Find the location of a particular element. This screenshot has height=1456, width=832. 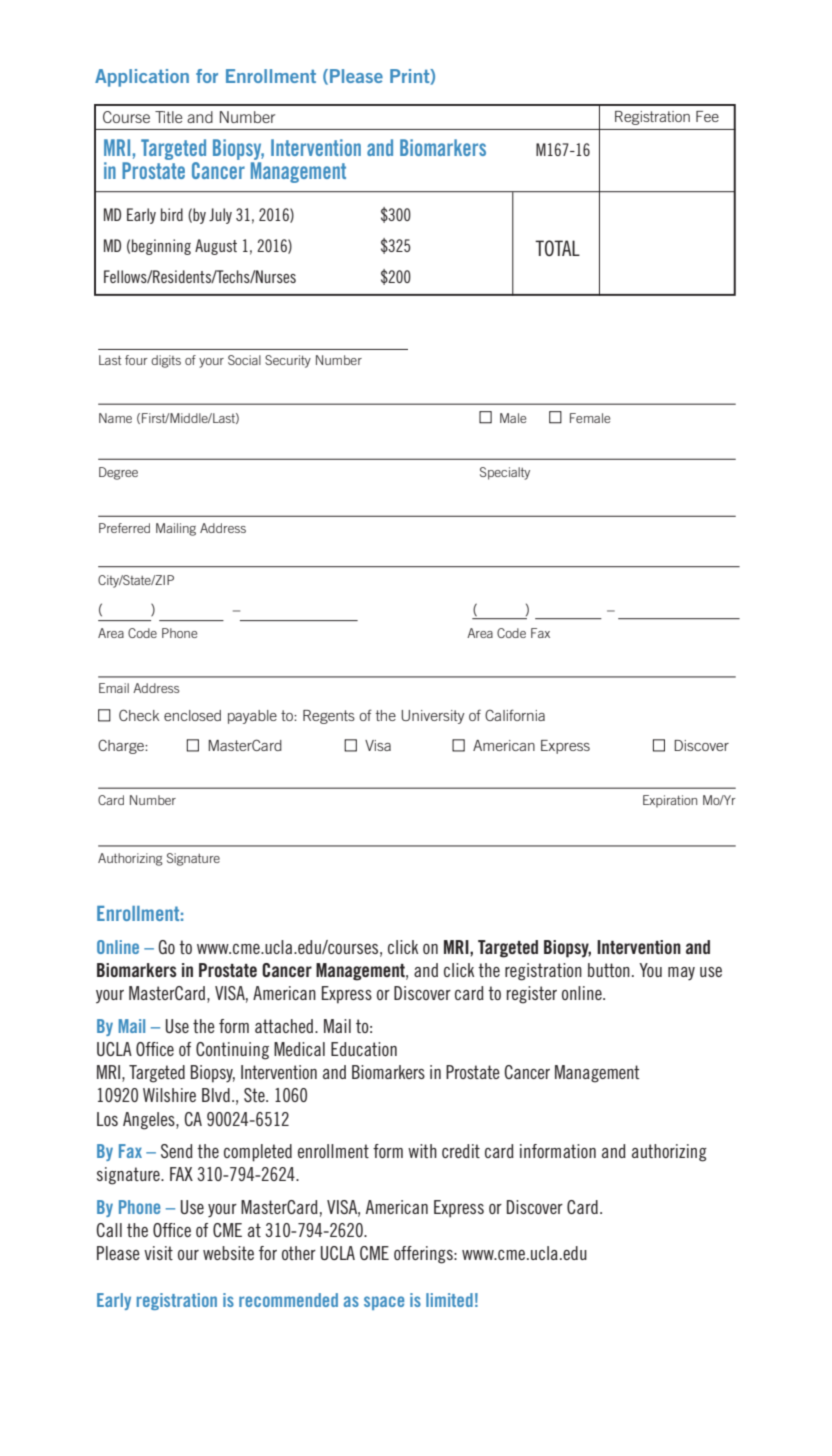

Specialty is located at coordinates (505, 473).
